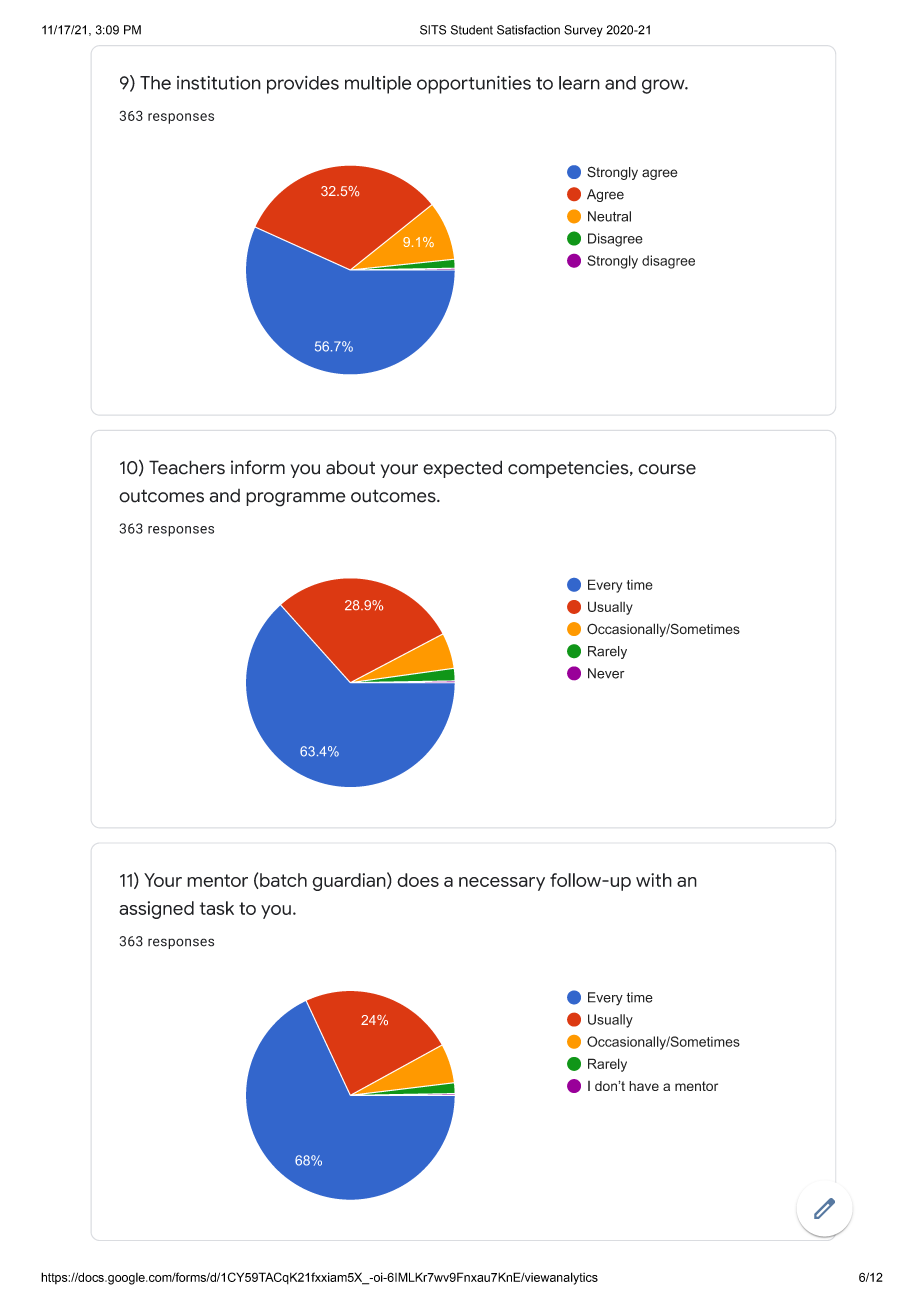 The height and width of the screenshot is (1308, 924). What do you see at coordinates (579, 83) in the screenshot?
I see `learn` at bounding box center [579, 83].
